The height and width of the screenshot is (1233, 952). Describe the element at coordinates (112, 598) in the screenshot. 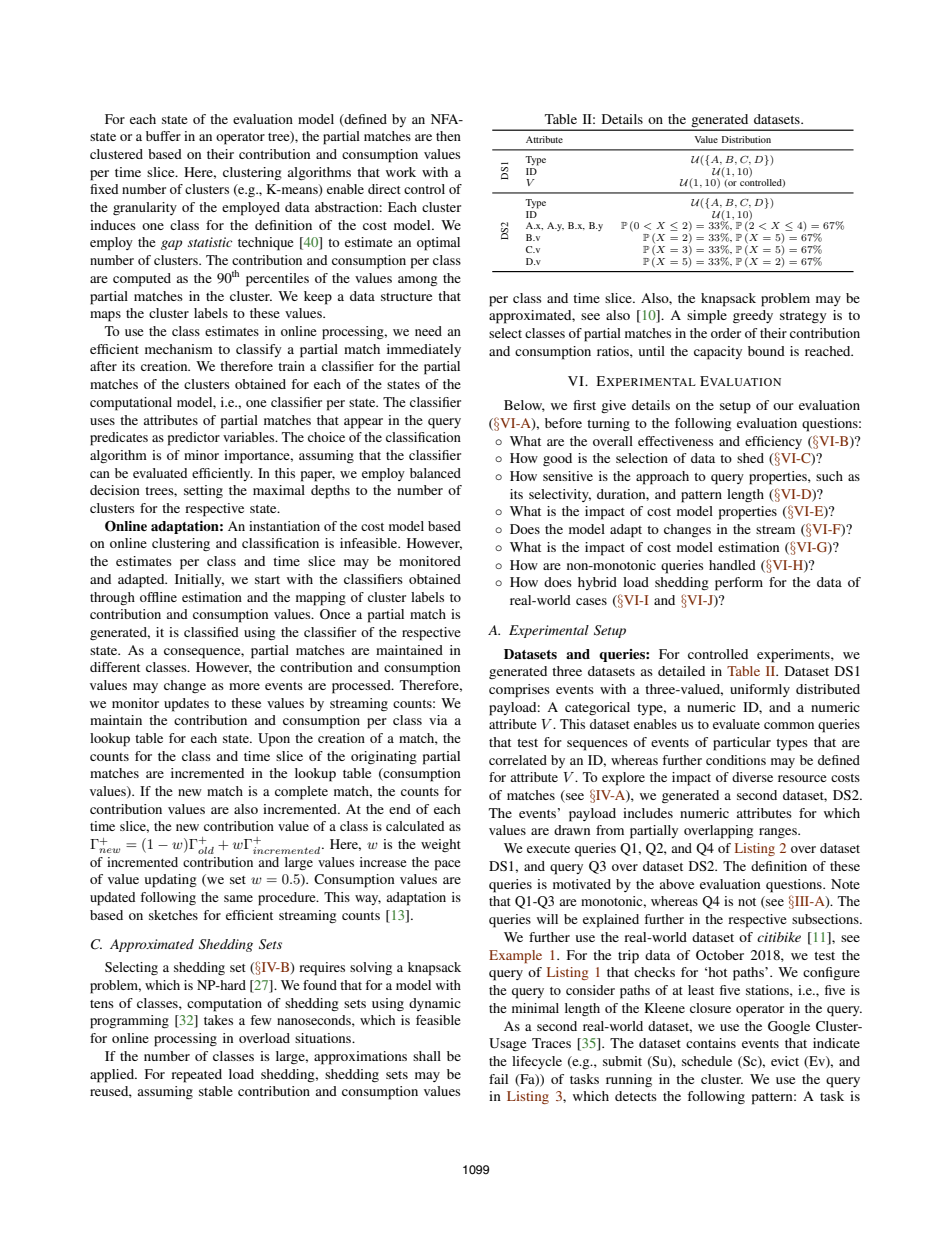

I see `through` at that location.
